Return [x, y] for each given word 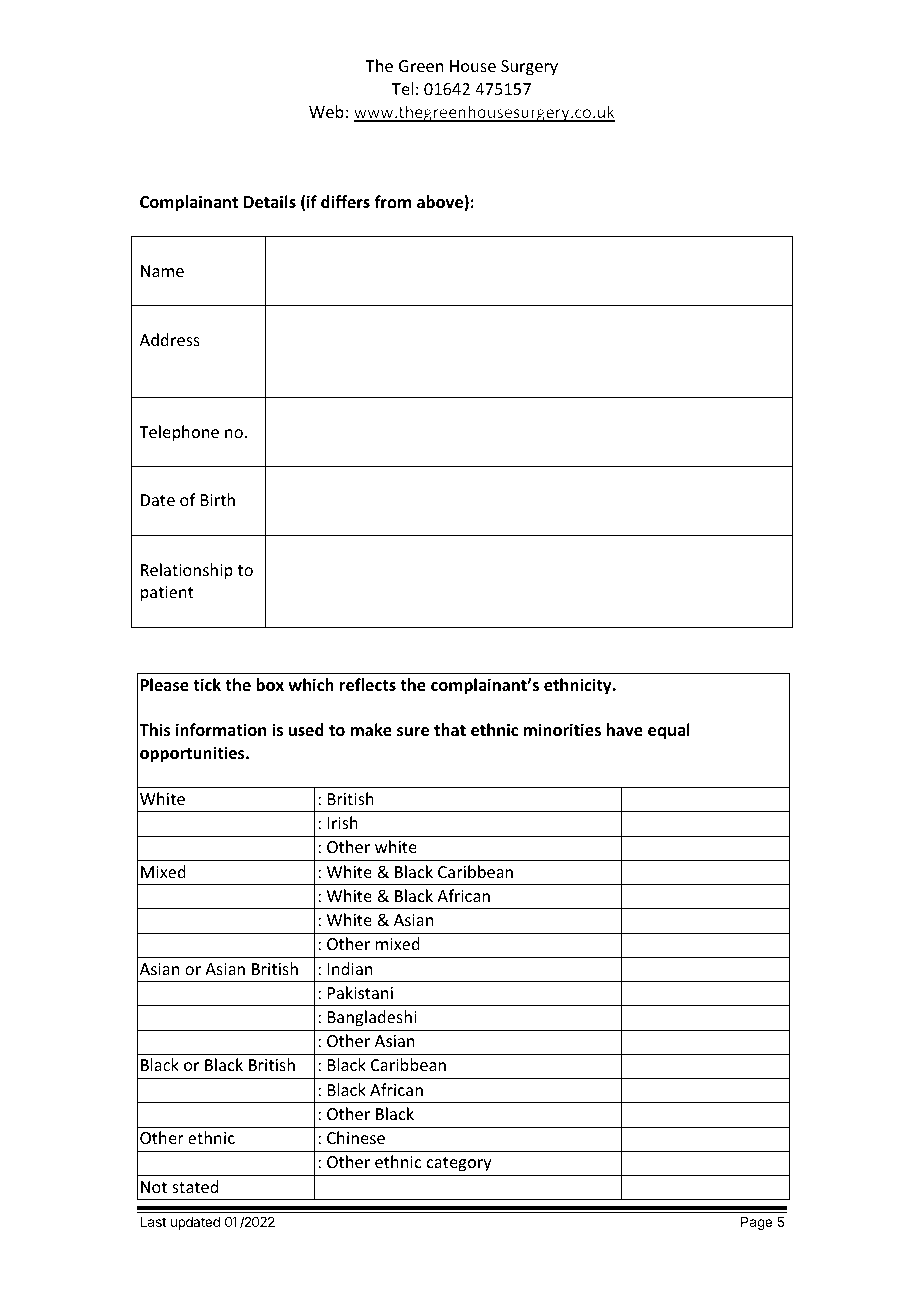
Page [756, 1223]
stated [195, 1186]
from [392, 201]
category [459, 1164]
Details [270, 202]
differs [345, 201]
